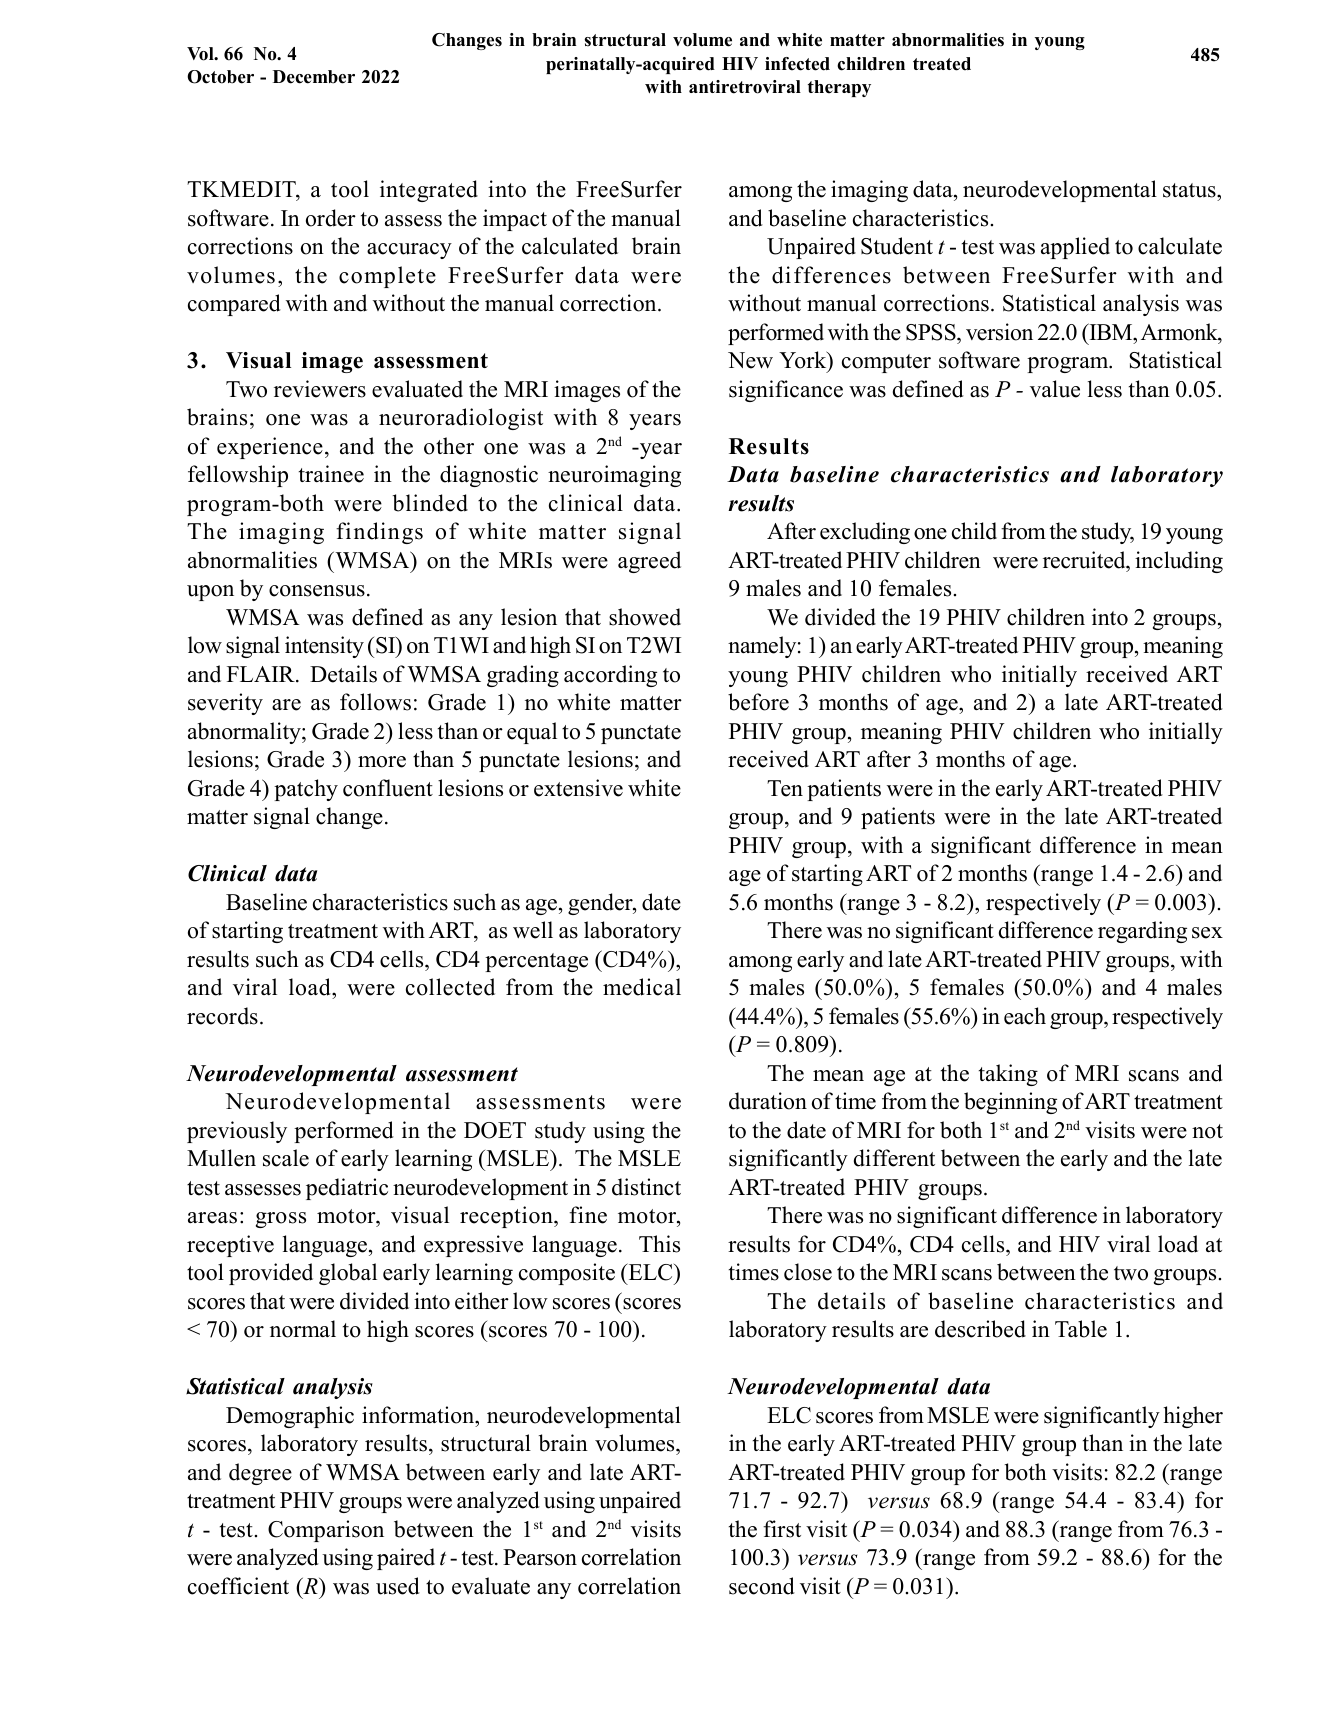  What do you see at coordinates (306, 790) in the page?
I see `patchy` at bounding box center [306, 790].
